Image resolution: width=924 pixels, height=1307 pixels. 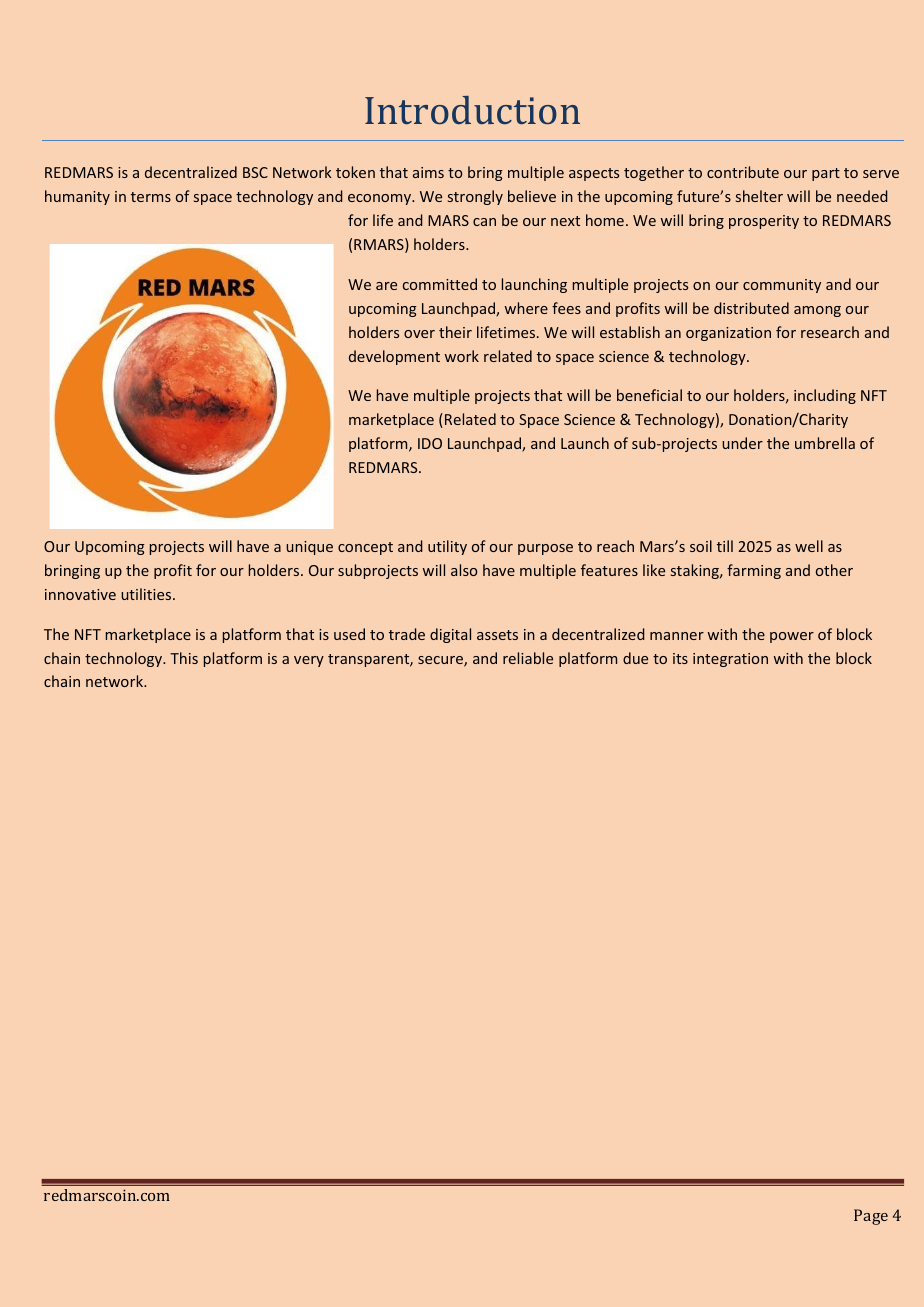 I want to click on terms, so click(x=151, y=197).
